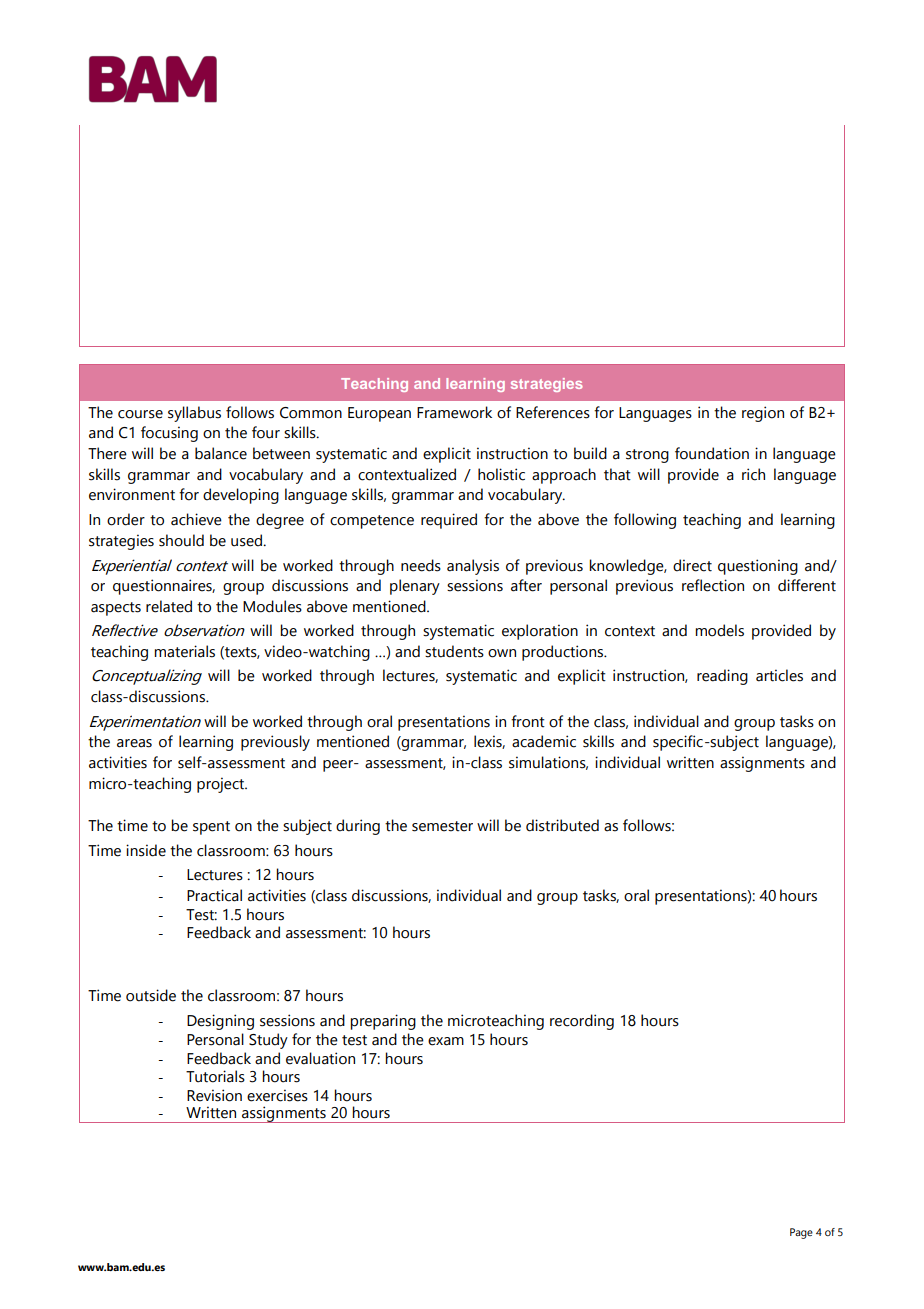 The height and width of the screenshot is (1309, 924). What do you see at coordinates (454, 412) in the screenshot?
I see `Framework` at bounding box center [454, 412].
